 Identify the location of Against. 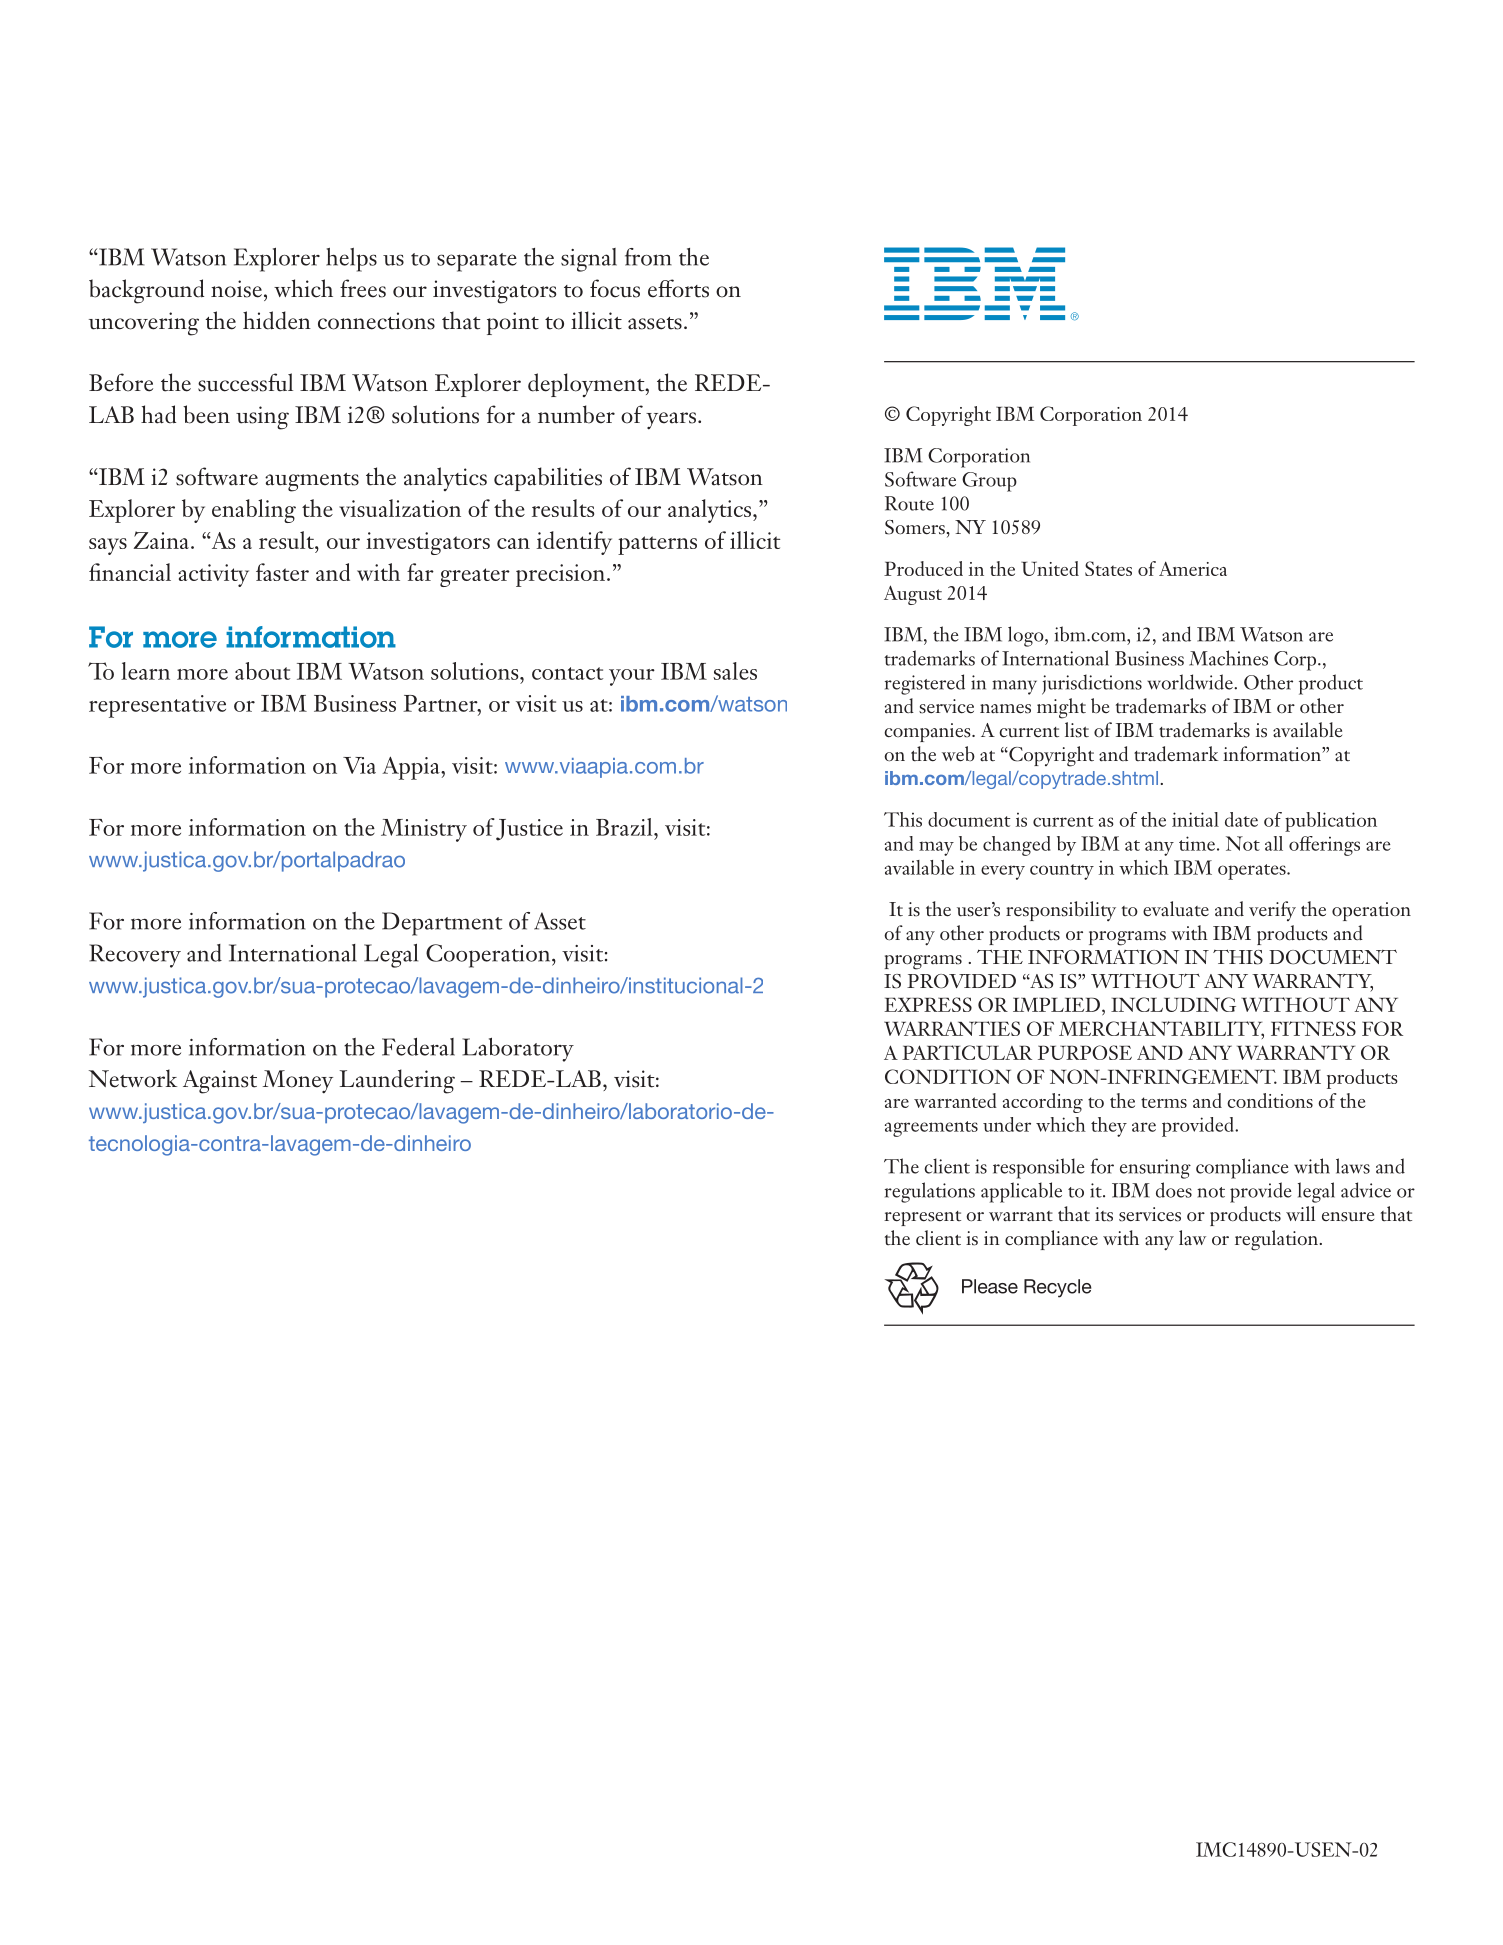
(220, 1082).
